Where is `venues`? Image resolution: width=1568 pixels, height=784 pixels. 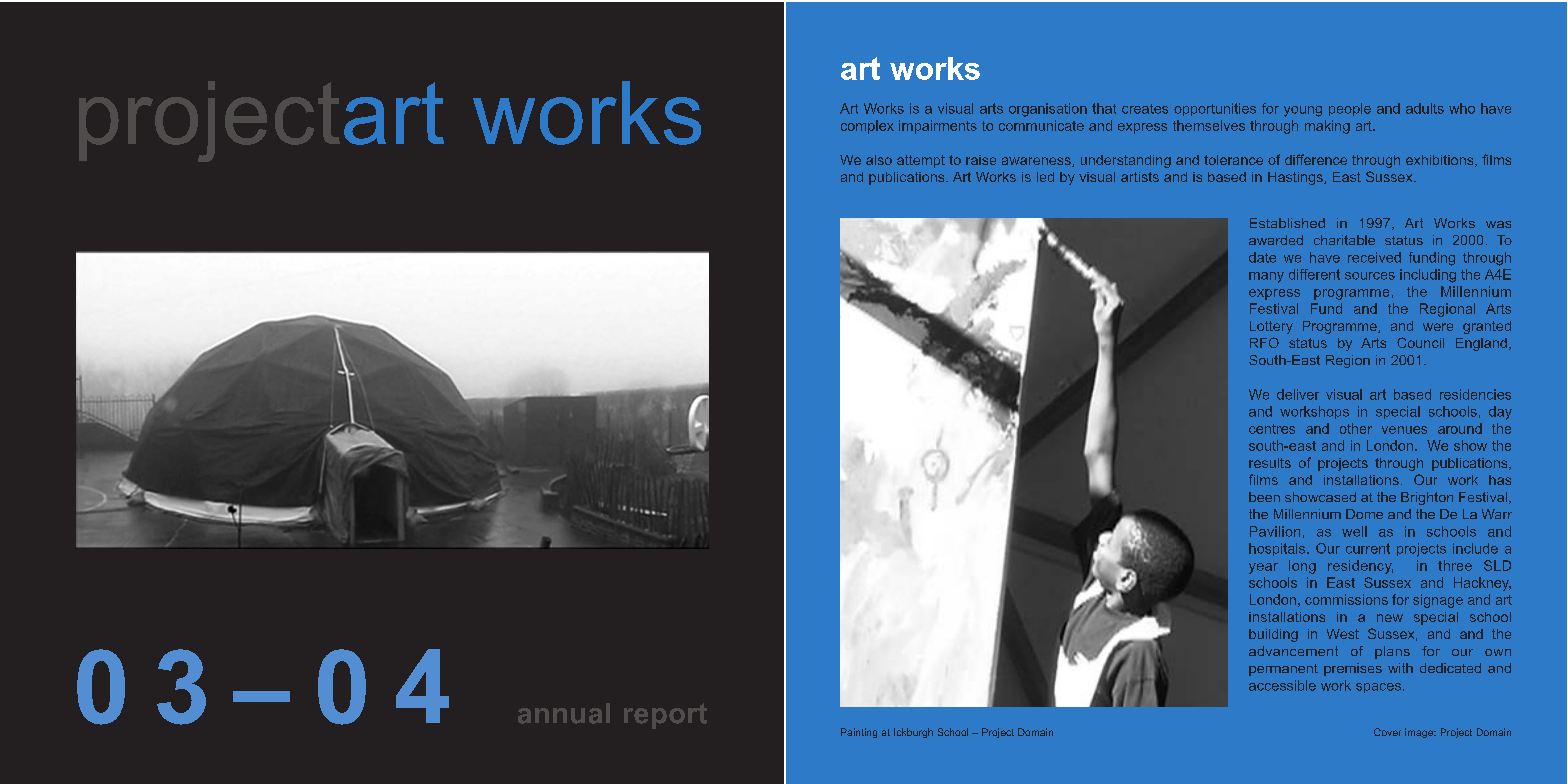 venues is located at coordinates (1404, 430).
